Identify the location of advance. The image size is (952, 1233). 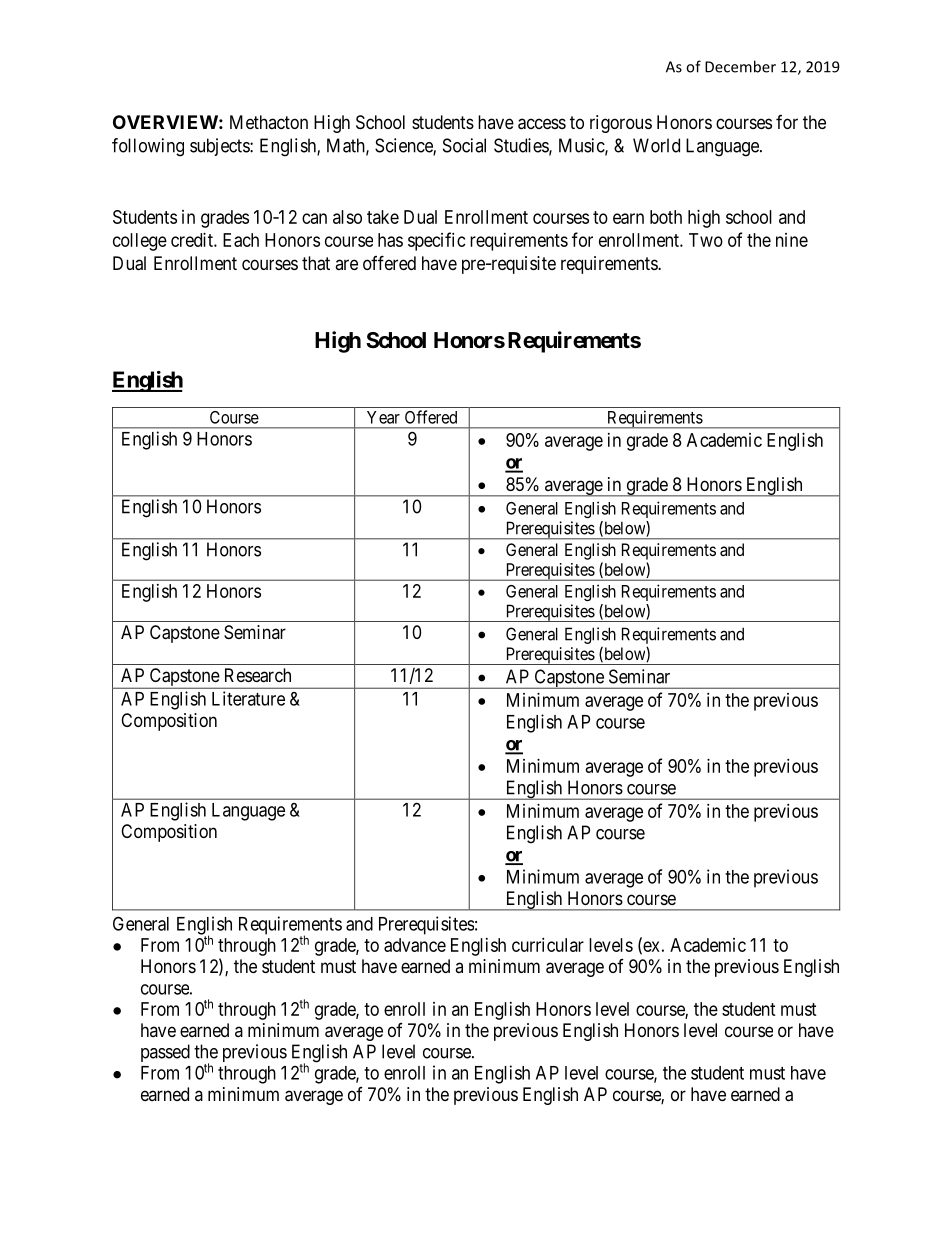
(415, 945).
